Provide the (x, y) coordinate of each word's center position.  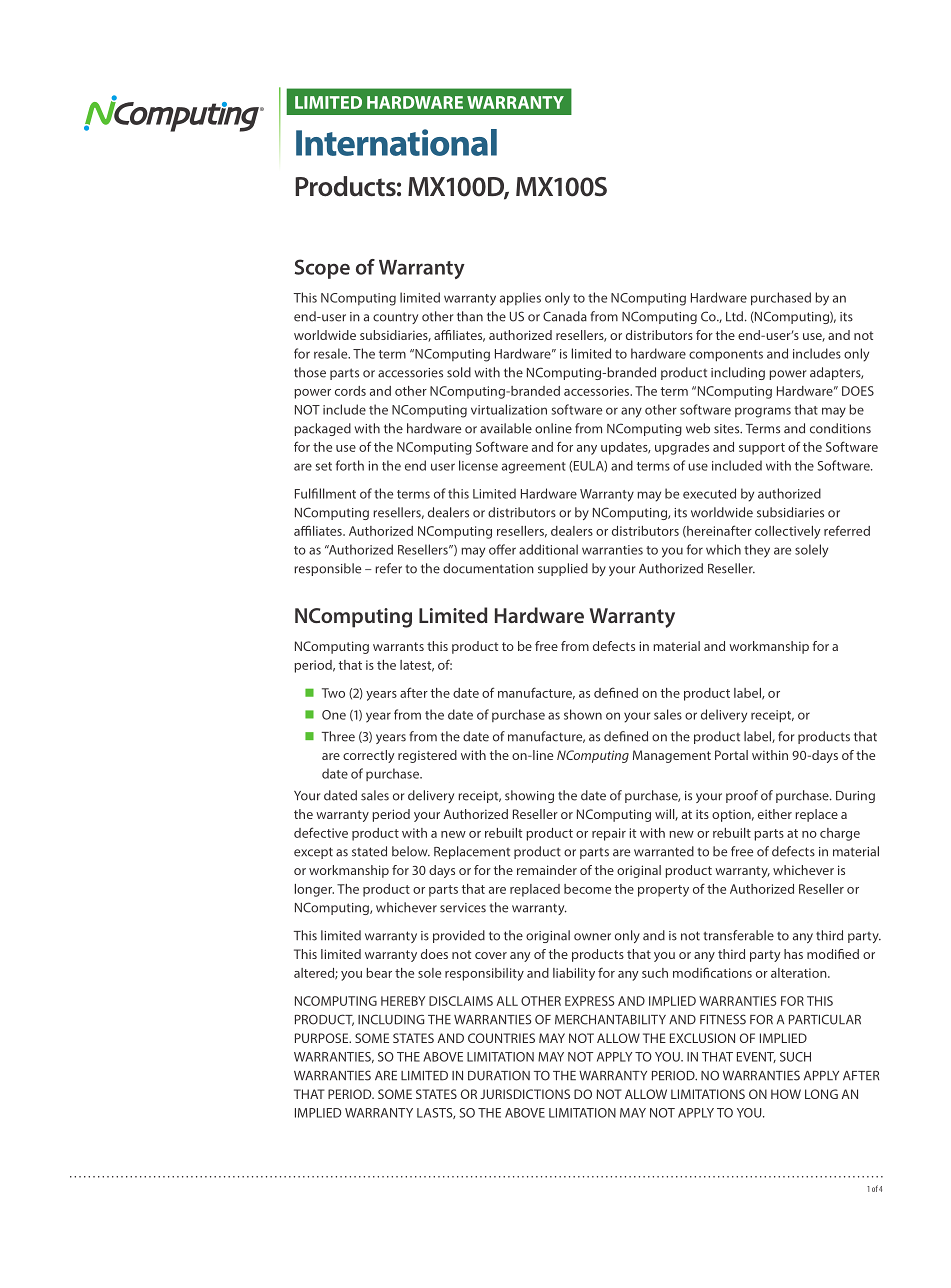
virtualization (509, 409)
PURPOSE (323, 1038)
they (757, 551)
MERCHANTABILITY (610, 1019)
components (726, 356)
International (396, 142)
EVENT (756, 1057)
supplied (563, 569)
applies (520, 299)
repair (609, 834)
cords (350, 391)
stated (369, 851)
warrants (398, 646)
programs (763, 412)
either (775, 814)
